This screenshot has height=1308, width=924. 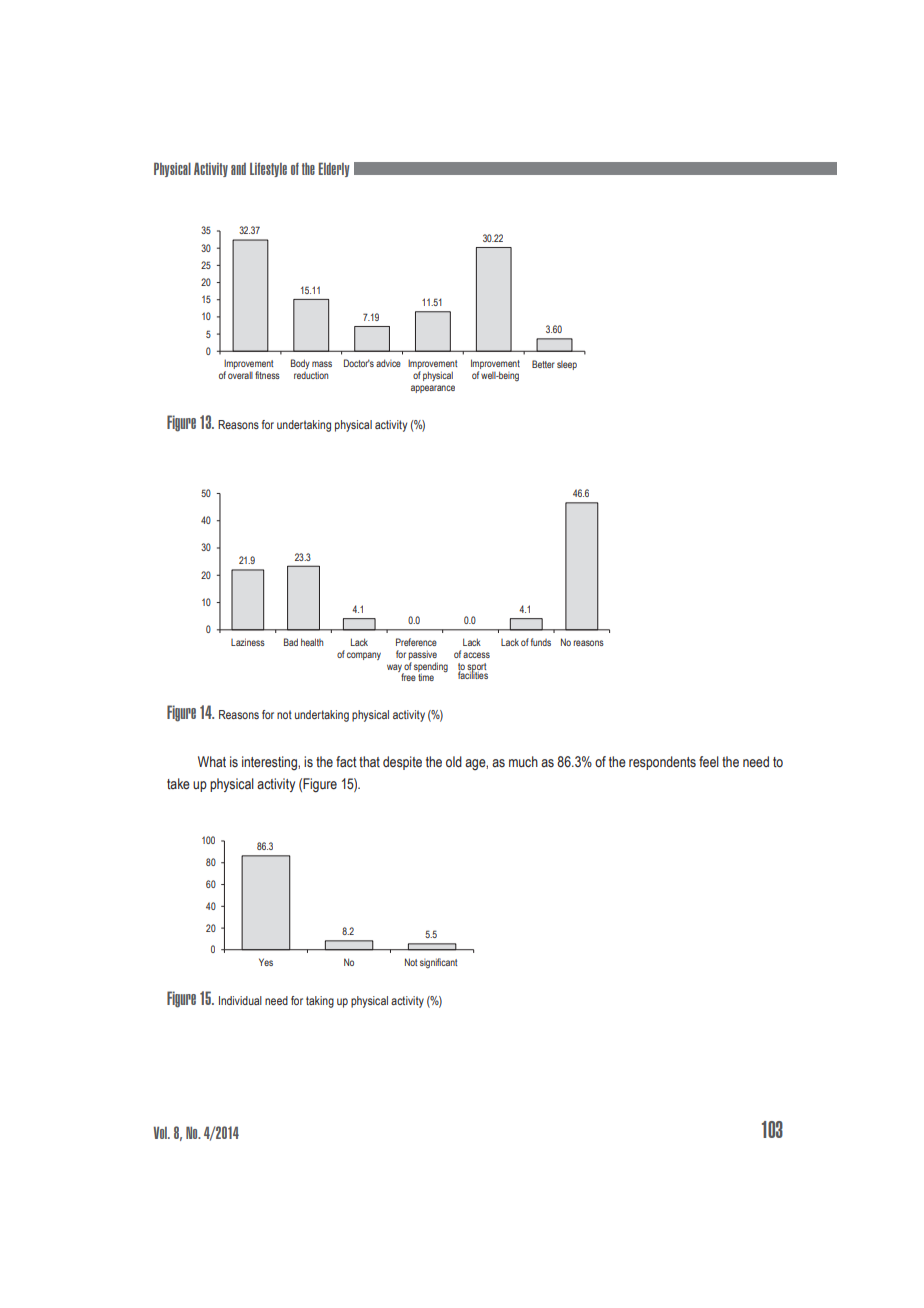 What do you see at coordinates (240, 1000) in the screenshot?
I see `Individual` at bounding box center [240, 1000].
